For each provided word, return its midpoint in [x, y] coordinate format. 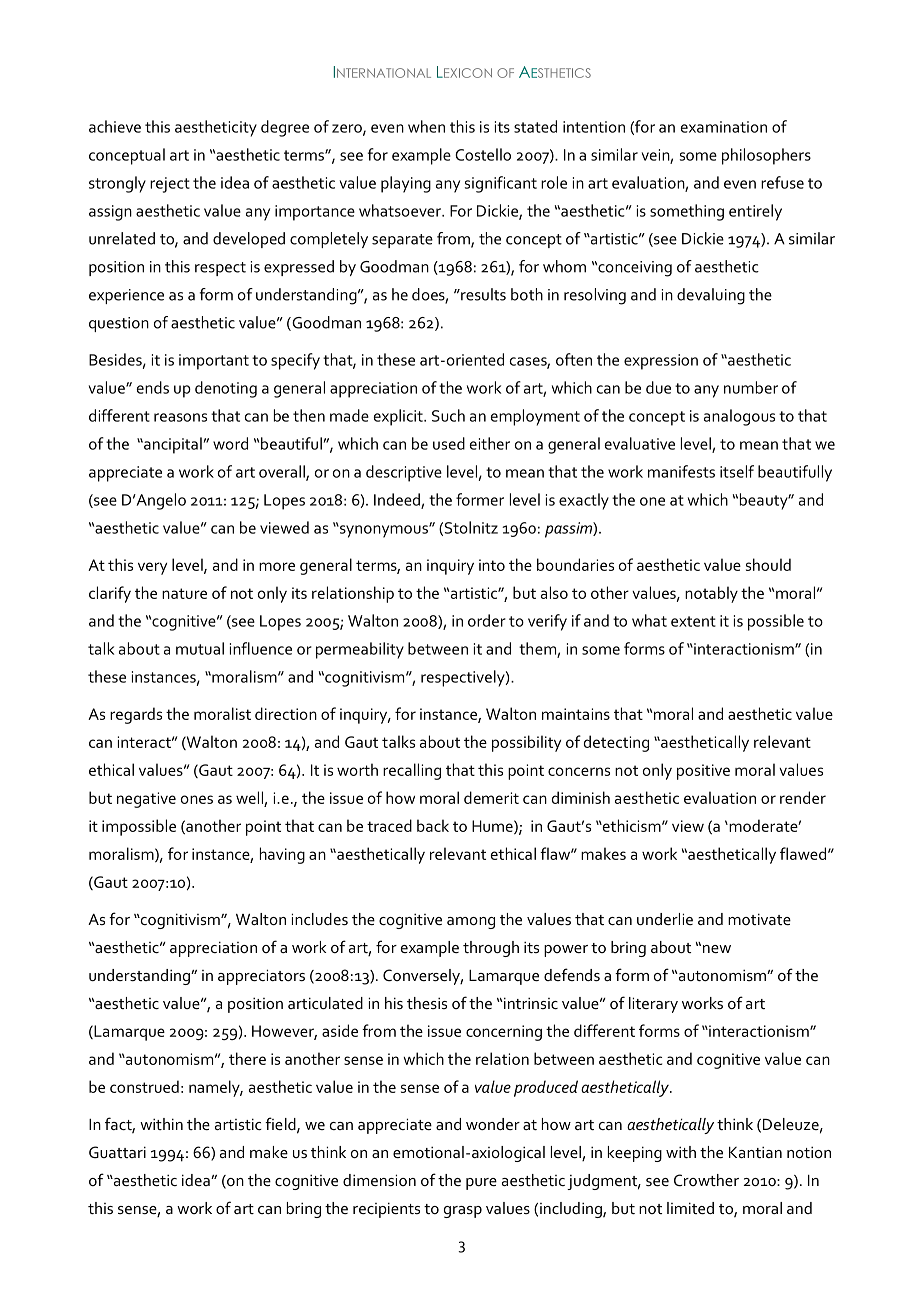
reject [170, 185]
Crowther [706, 1180]
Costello [483, 154]
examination [724, 127]
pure [481, 1184]
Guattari [117, 1152]
